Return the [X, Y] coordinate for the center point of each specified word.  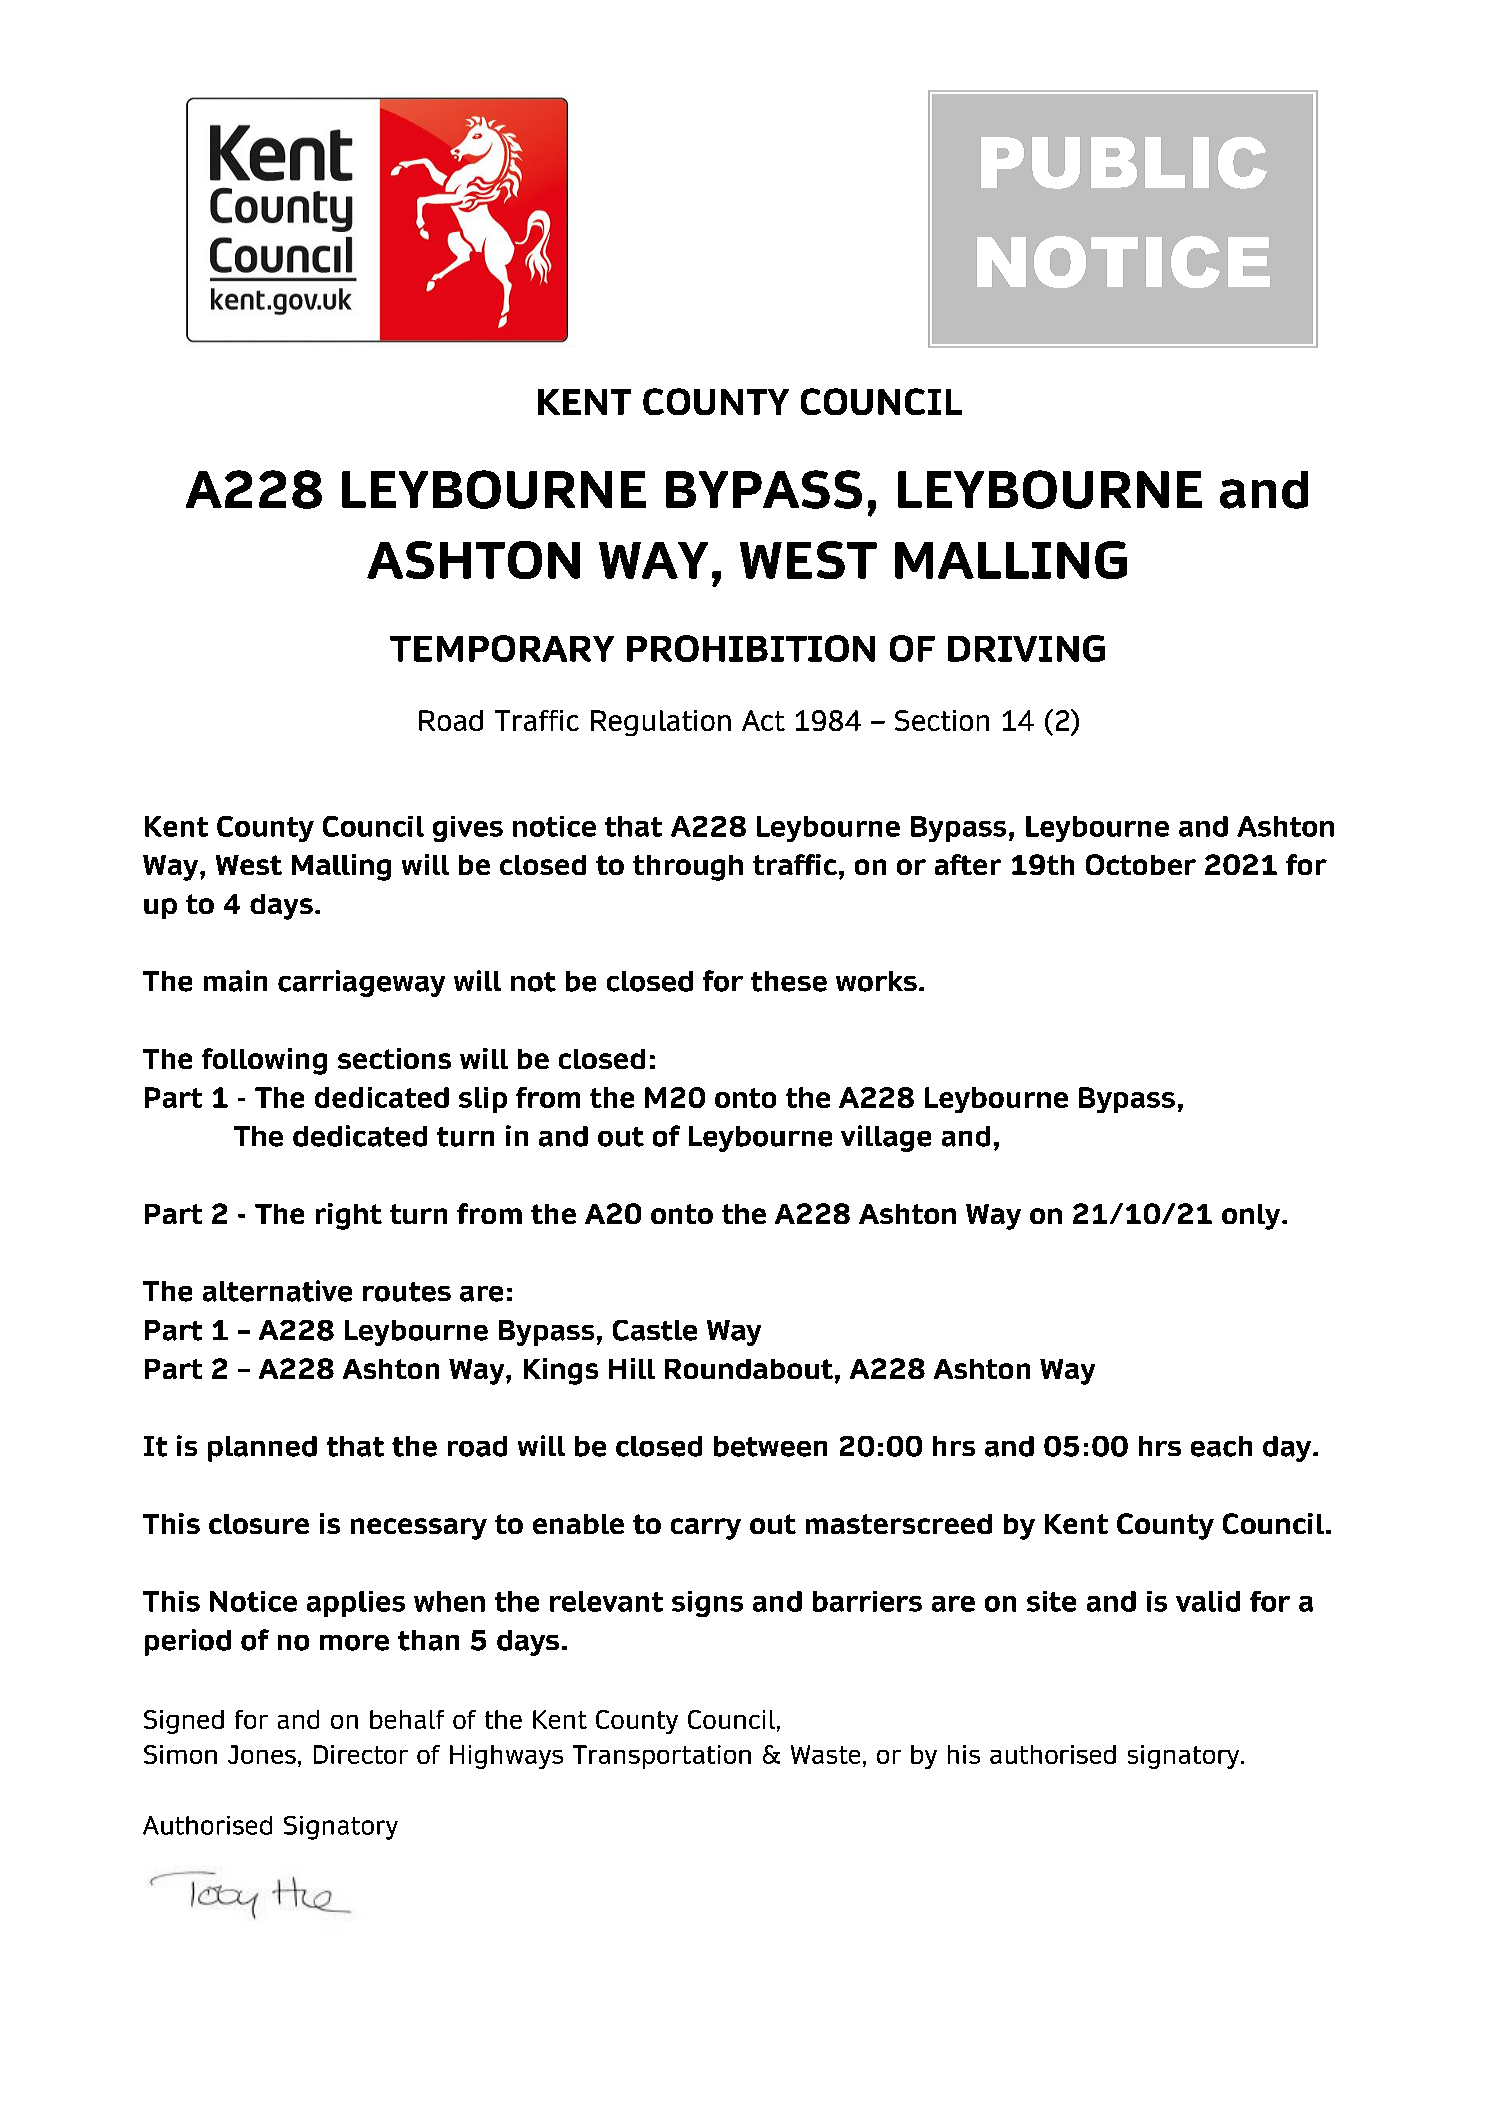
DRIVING [1026, 648]
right [349, 1216]
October [1141, 864]
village [886, 1138]
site [1051, 1601]
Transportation [662, 1757]
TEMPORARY [502, 648]
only [1252, 1217]
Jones [262, 1754]
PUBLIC [1124, 163]
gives [468, 829]
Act [763, 720]
